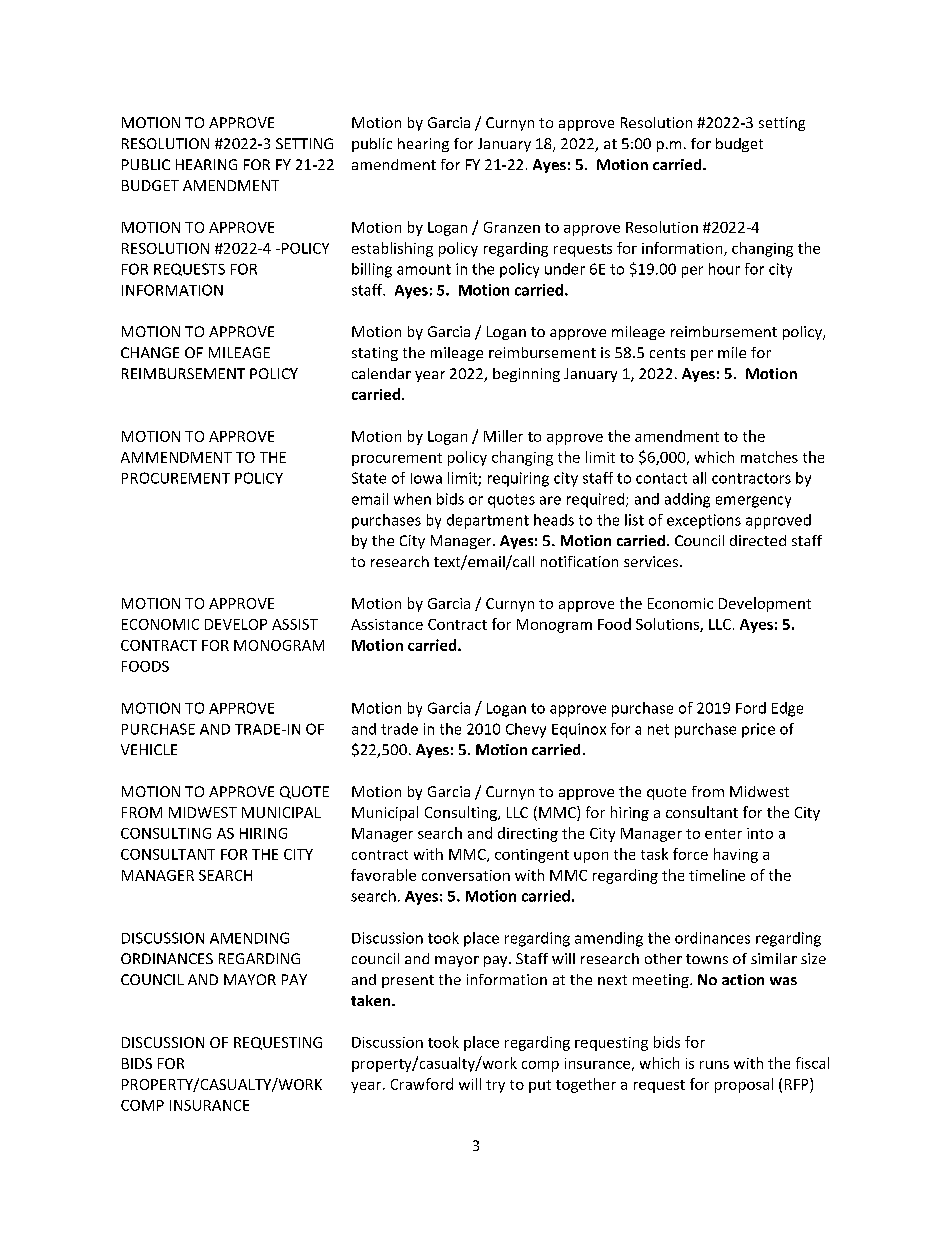 The height and width of the document is (1233, 952). Describe the element at coordinates (528, 834) in the document. I see `directing` at that location.
